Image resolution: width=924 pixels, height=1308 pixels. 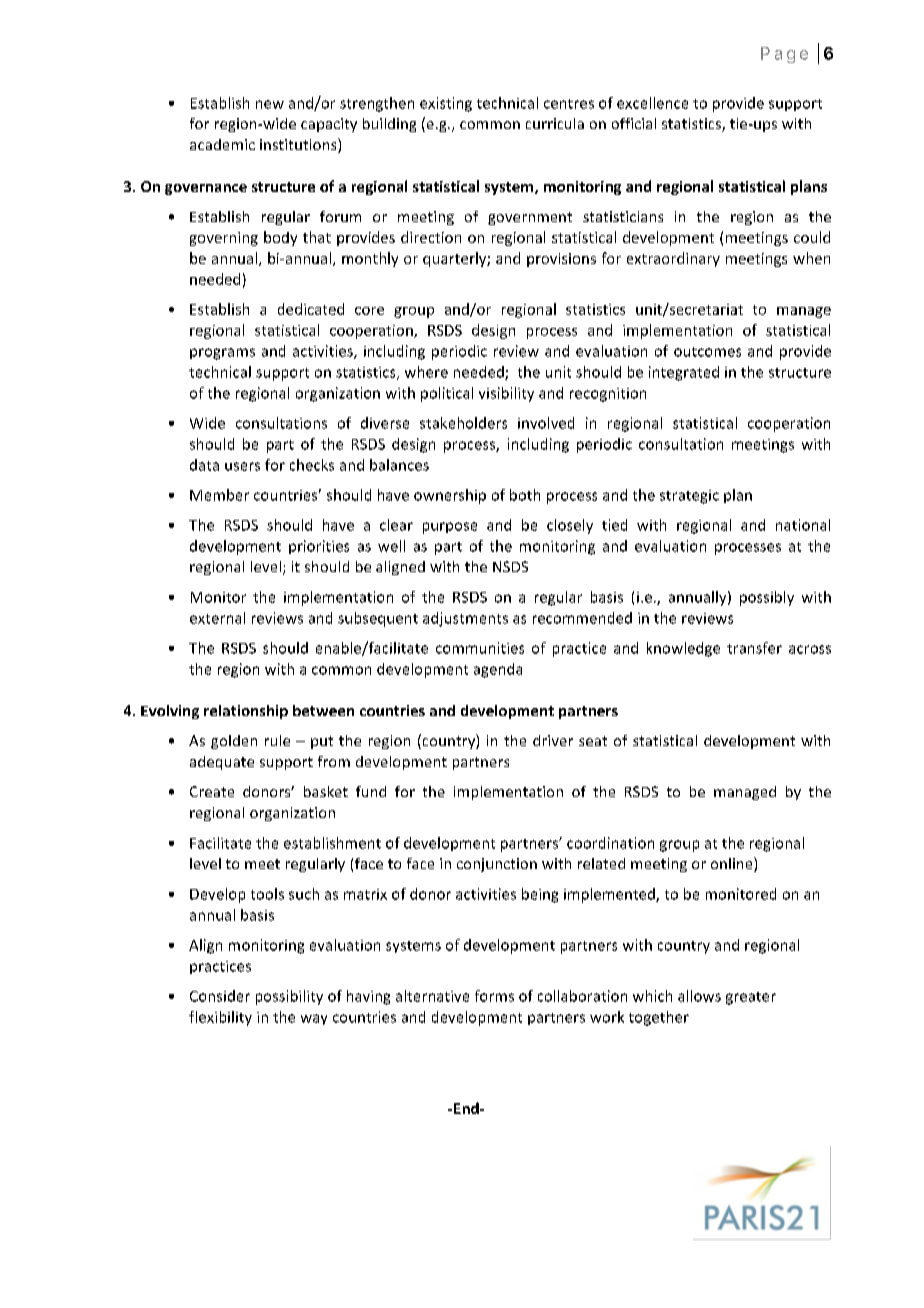 I want to click on excellence, so click(x=652, y=103).
